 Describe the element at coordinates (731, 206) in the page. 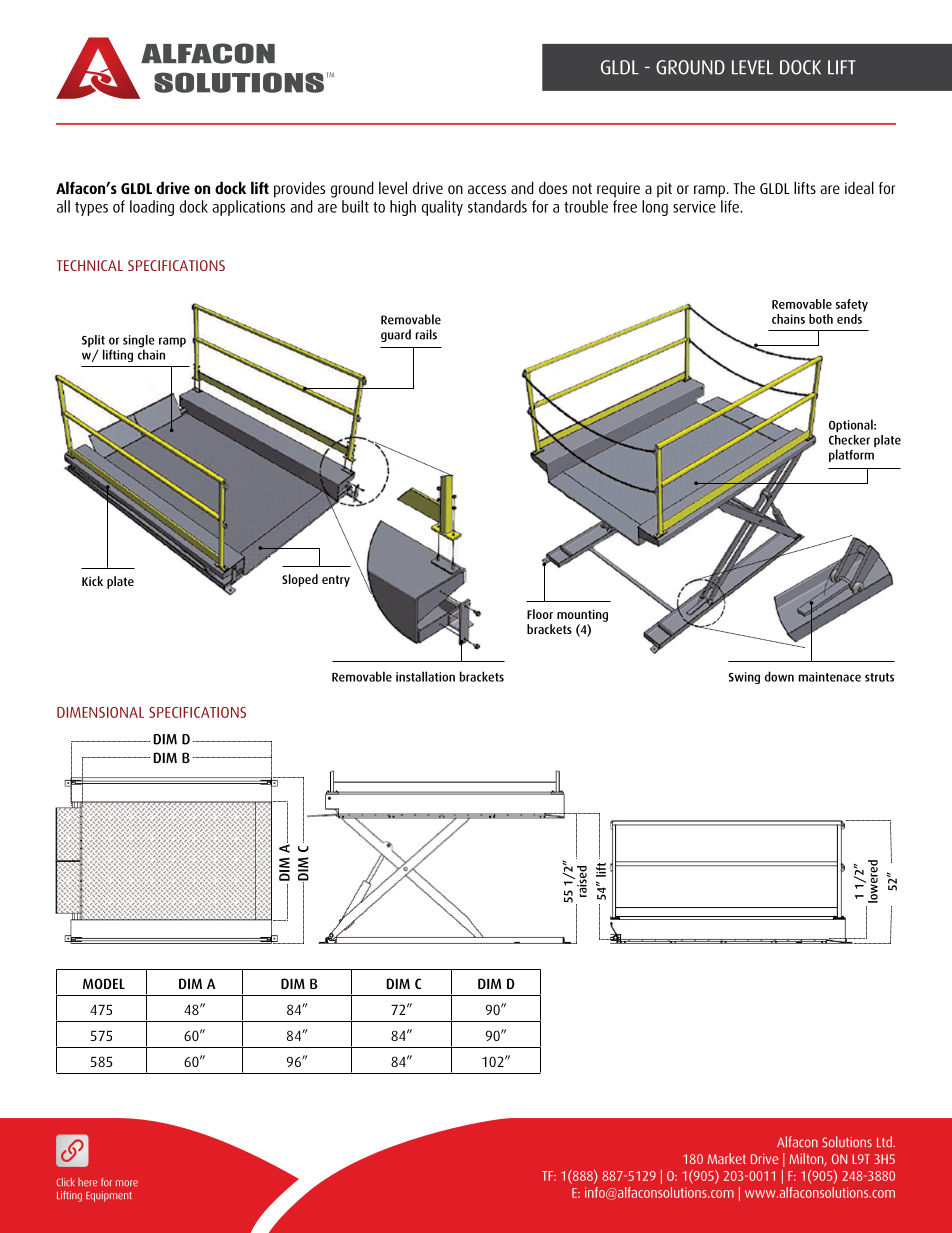

I see `life` at that location.
